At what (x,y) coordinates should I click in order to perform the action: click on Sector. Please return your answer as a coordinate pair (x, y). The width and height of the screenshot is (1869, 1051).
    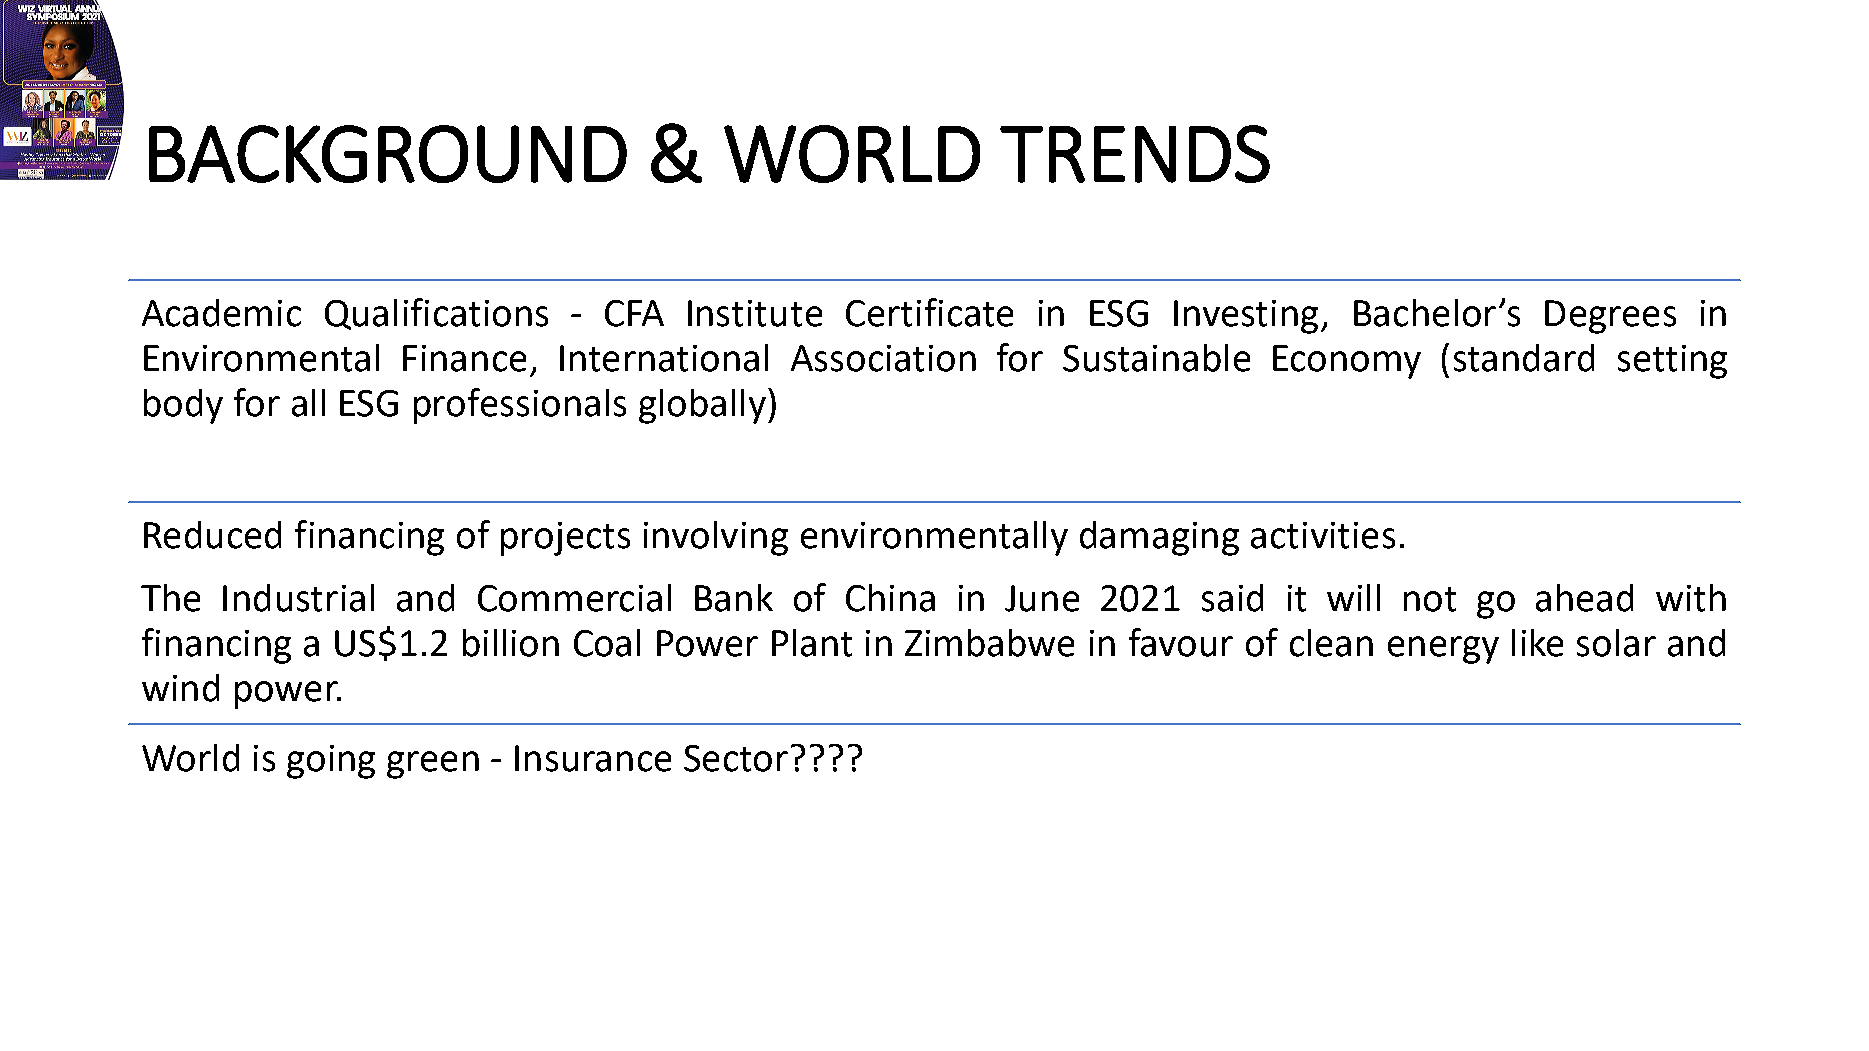
    Looking at the image, I should click on (736, 758).
